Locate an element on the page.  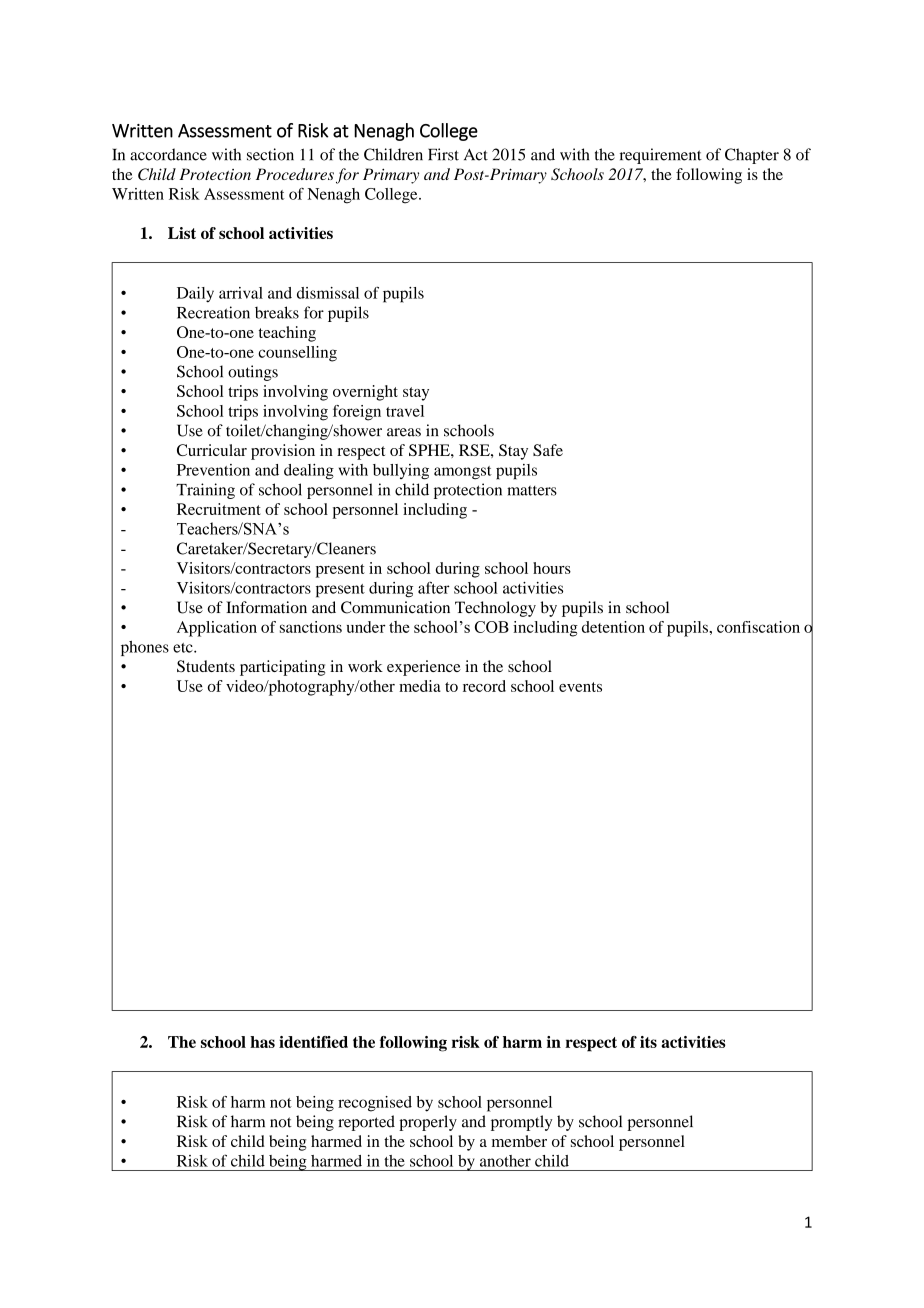
has is located at coordinates (262, 1042).
